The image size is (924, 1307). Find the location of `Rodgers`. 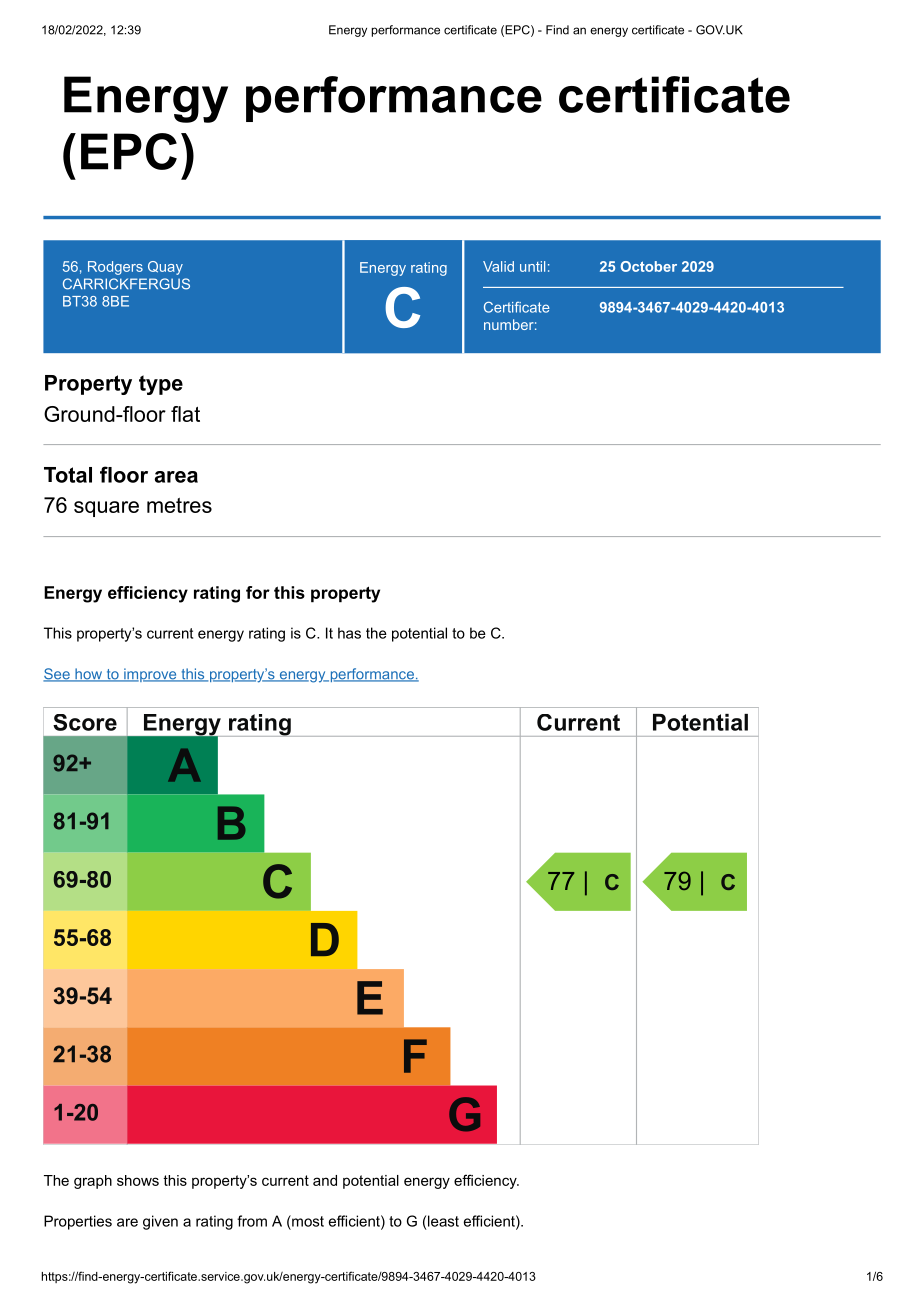

Rodgers is located at coordinates (115, 268).
